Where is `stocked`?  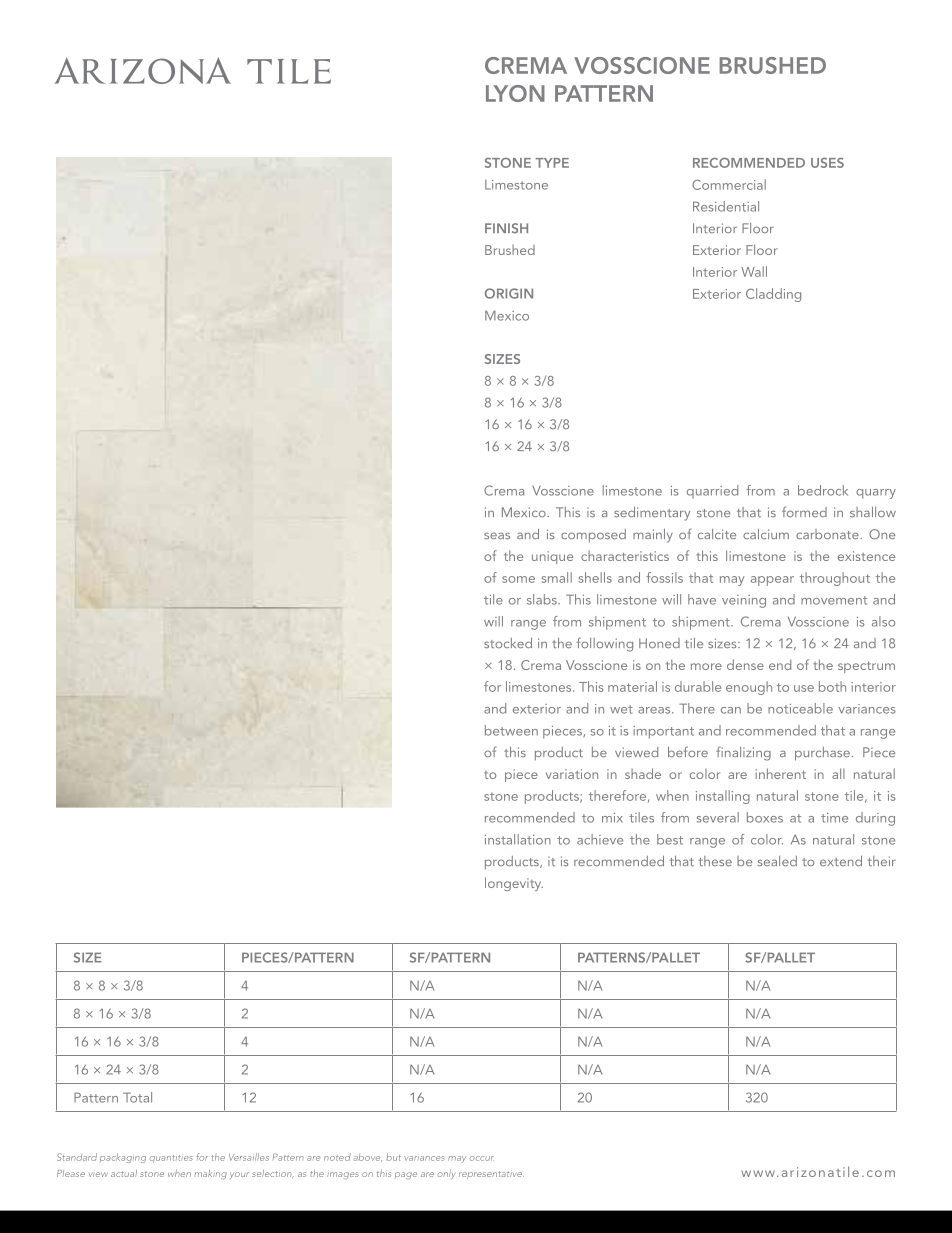
stocked is located at coordinates (508, 643).
